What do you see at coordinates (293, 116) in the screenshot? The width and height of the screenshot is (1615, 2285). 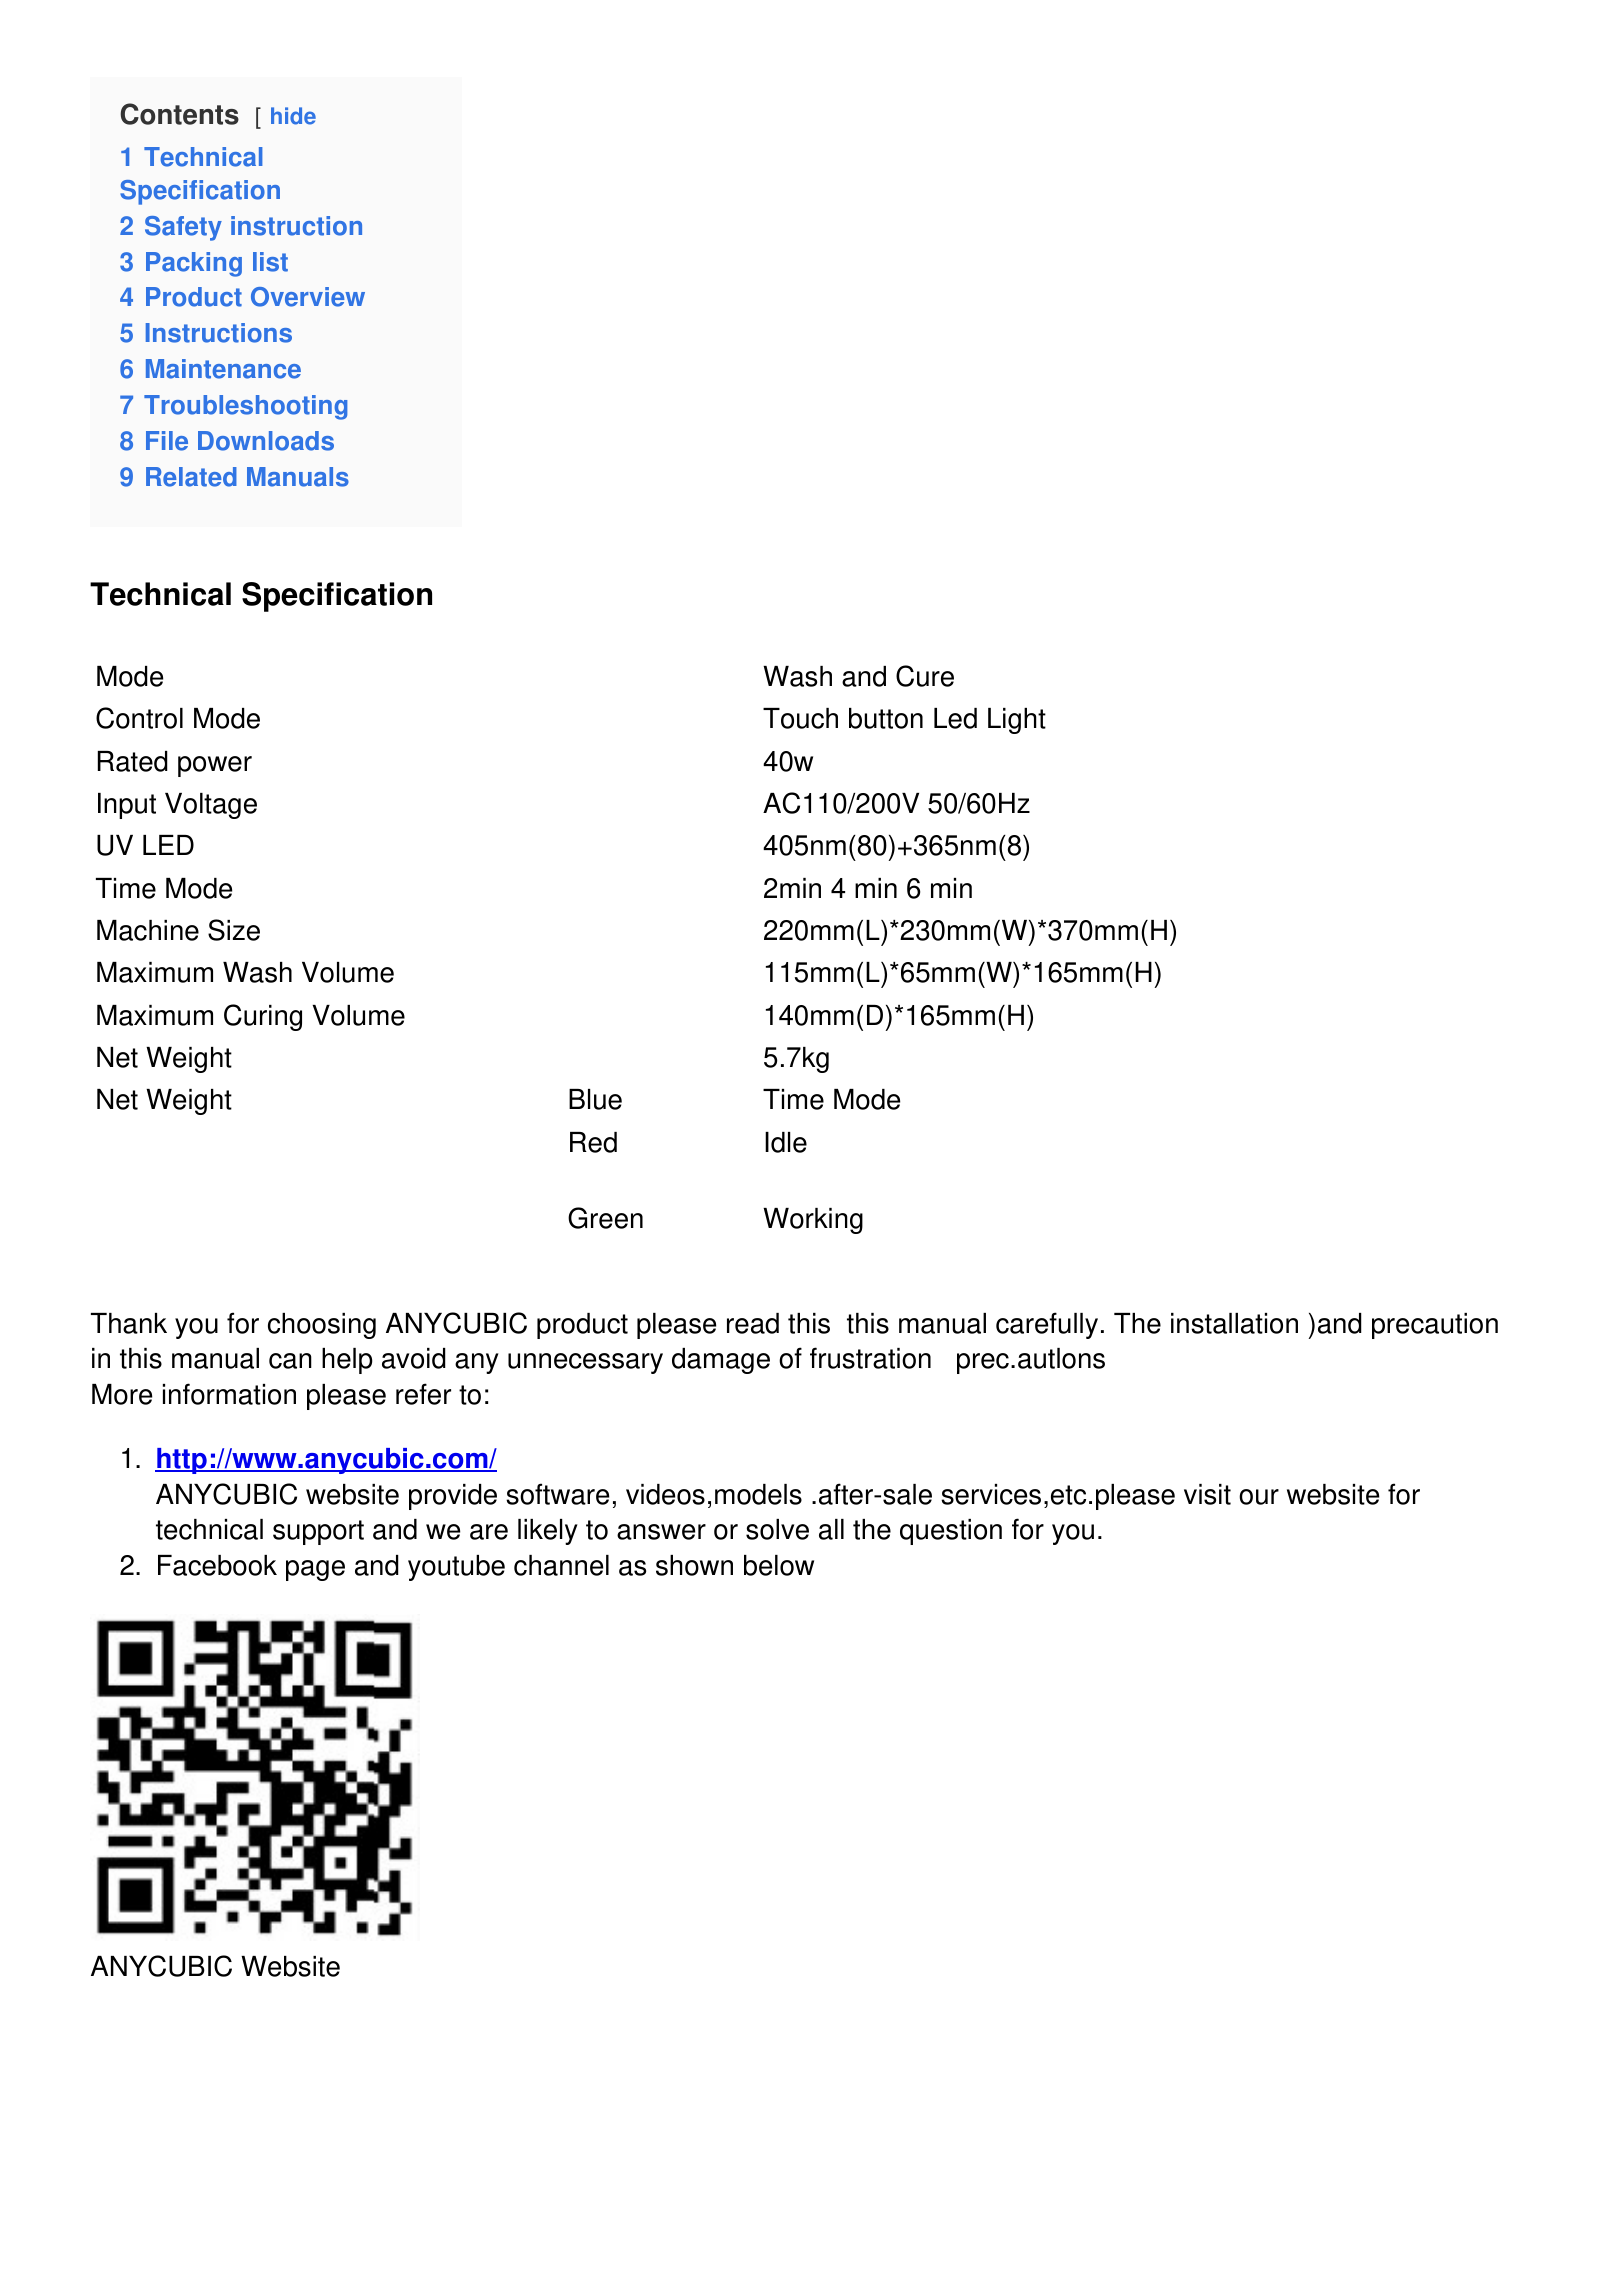 I see `hide` at bounding box center [293, 116].
